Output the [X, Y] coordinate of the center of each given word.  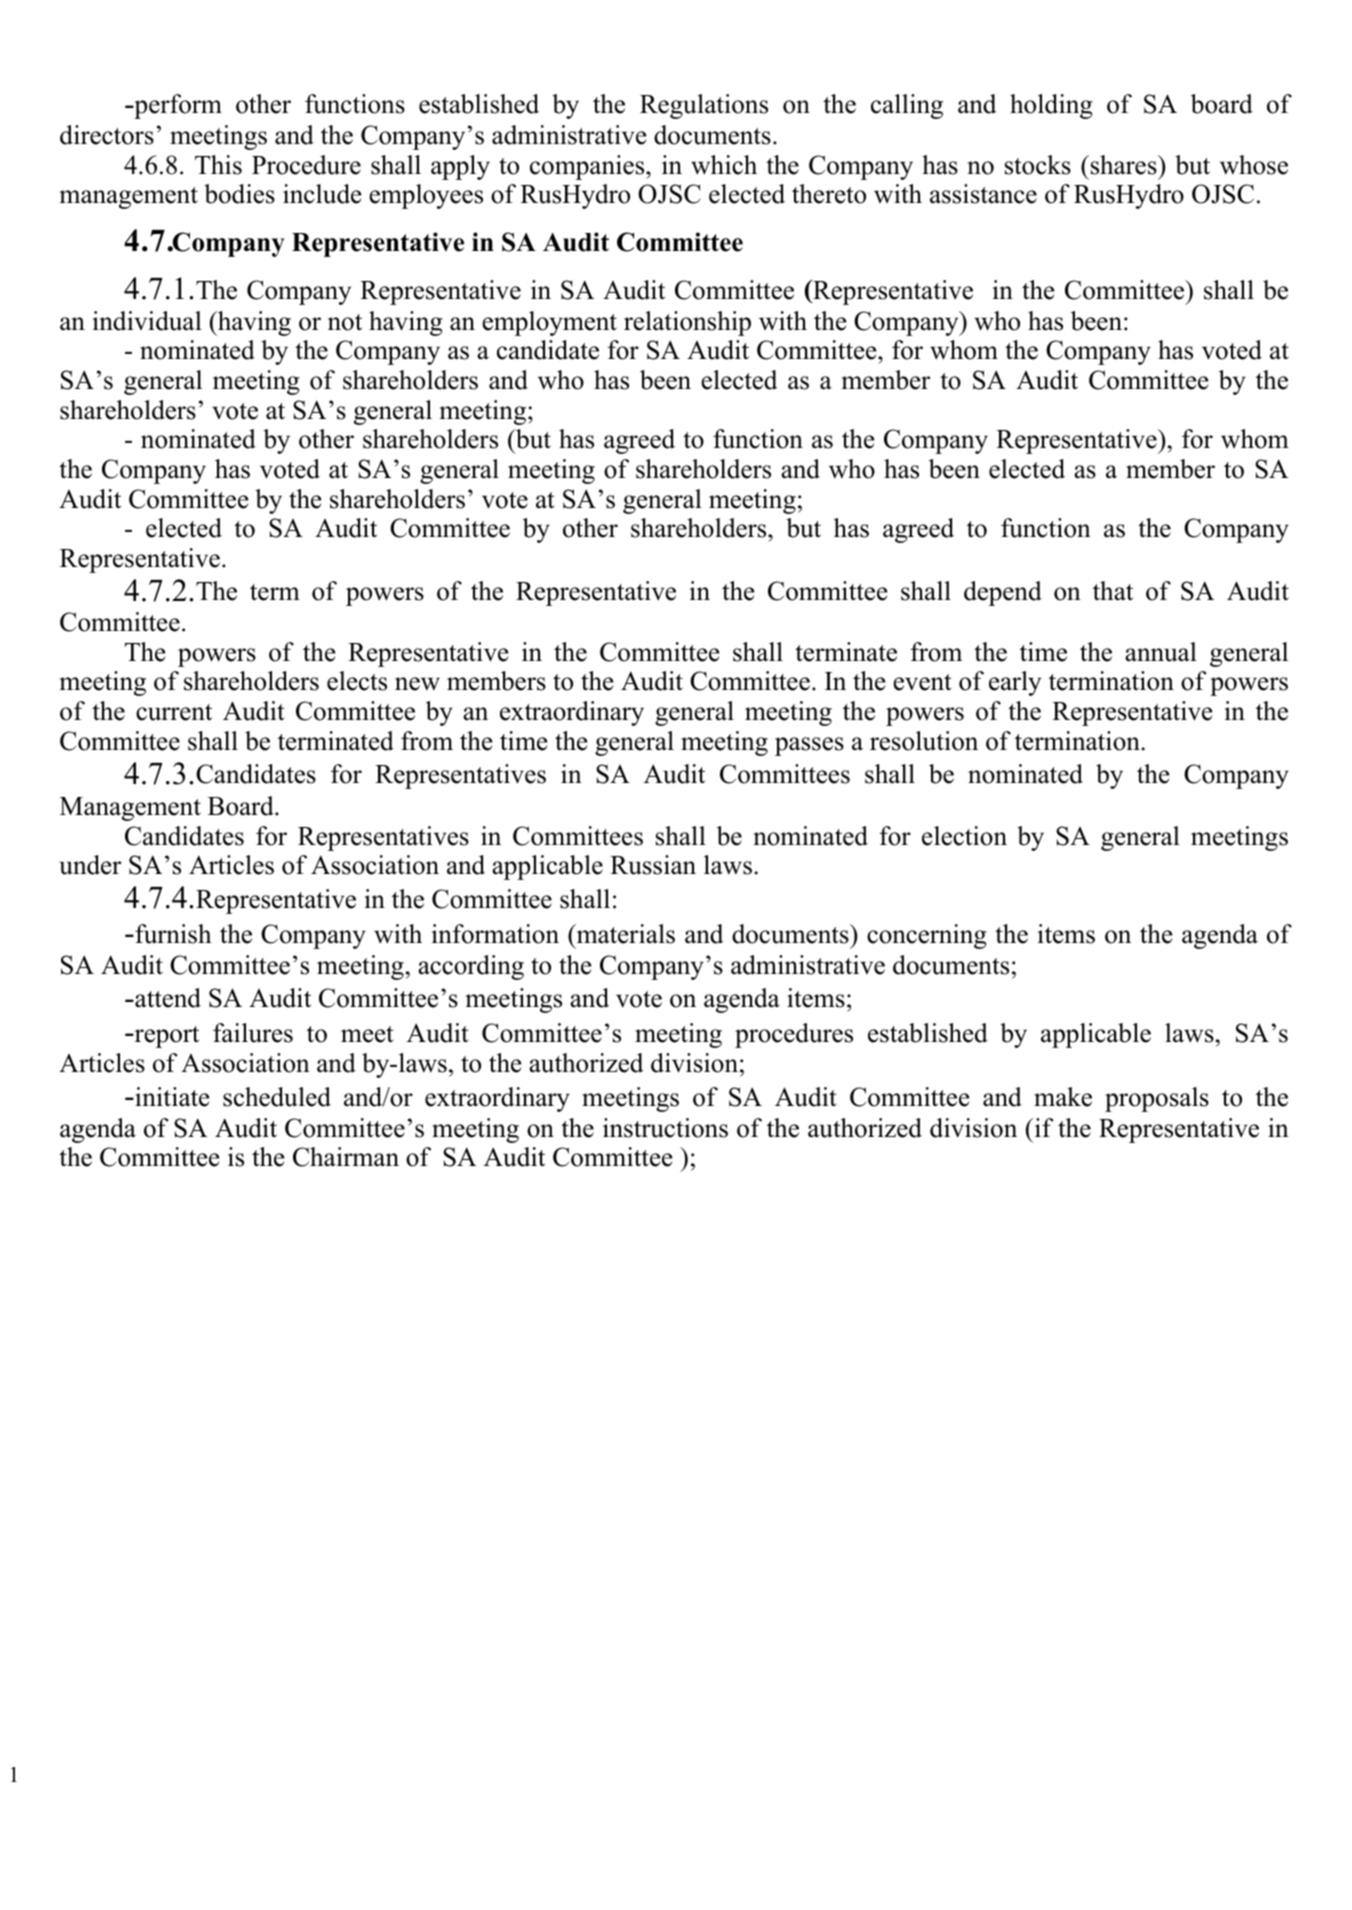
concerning [926, 936]
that [1113, 591]
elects [357, 681]
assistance [983, 194]
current [174, 712]
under [90, 865]
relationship [687, 323]
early [1015, 683]
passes [809, 746]
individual [147, 321]
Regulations [704, 106]
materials [624, 934]
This [218, 165]
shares [1125, 165]
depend [1003, 593]
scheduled [277, 1097]
